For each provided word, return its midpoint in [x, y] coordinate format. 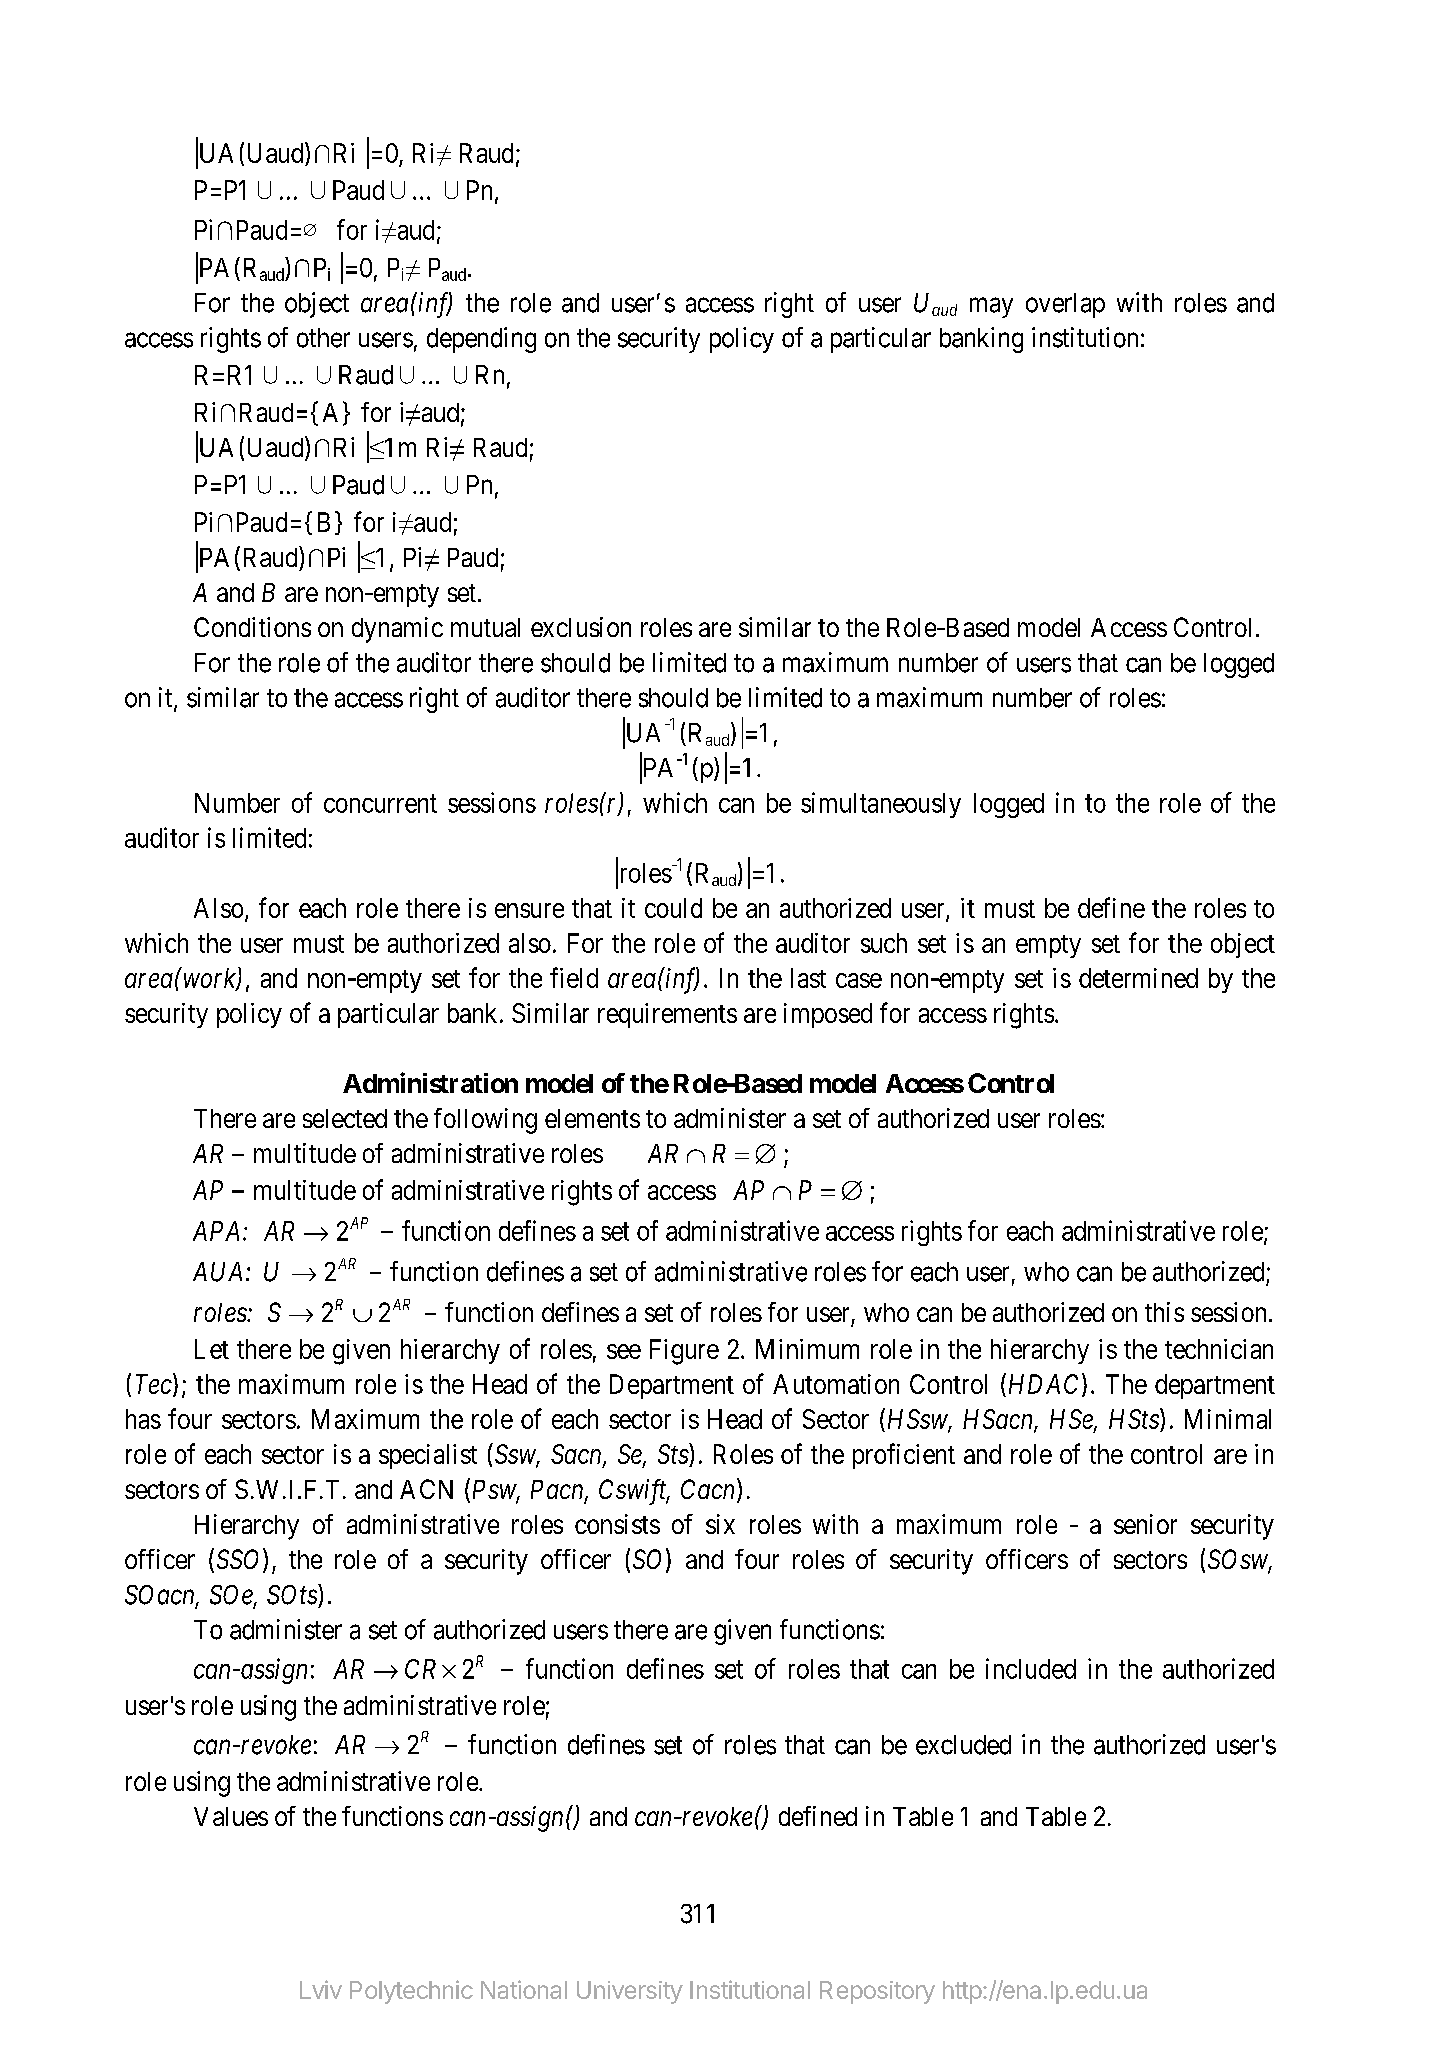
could [673, 908]
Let [212, 1349]
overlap [1065, 305]
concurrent [380, 803]
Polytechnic [411, 1992]
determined [1138, 978]
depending [481, 340]
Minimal [1228, 1419]
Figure [684, 1352]
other [323, 338]
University [630, 1992]
